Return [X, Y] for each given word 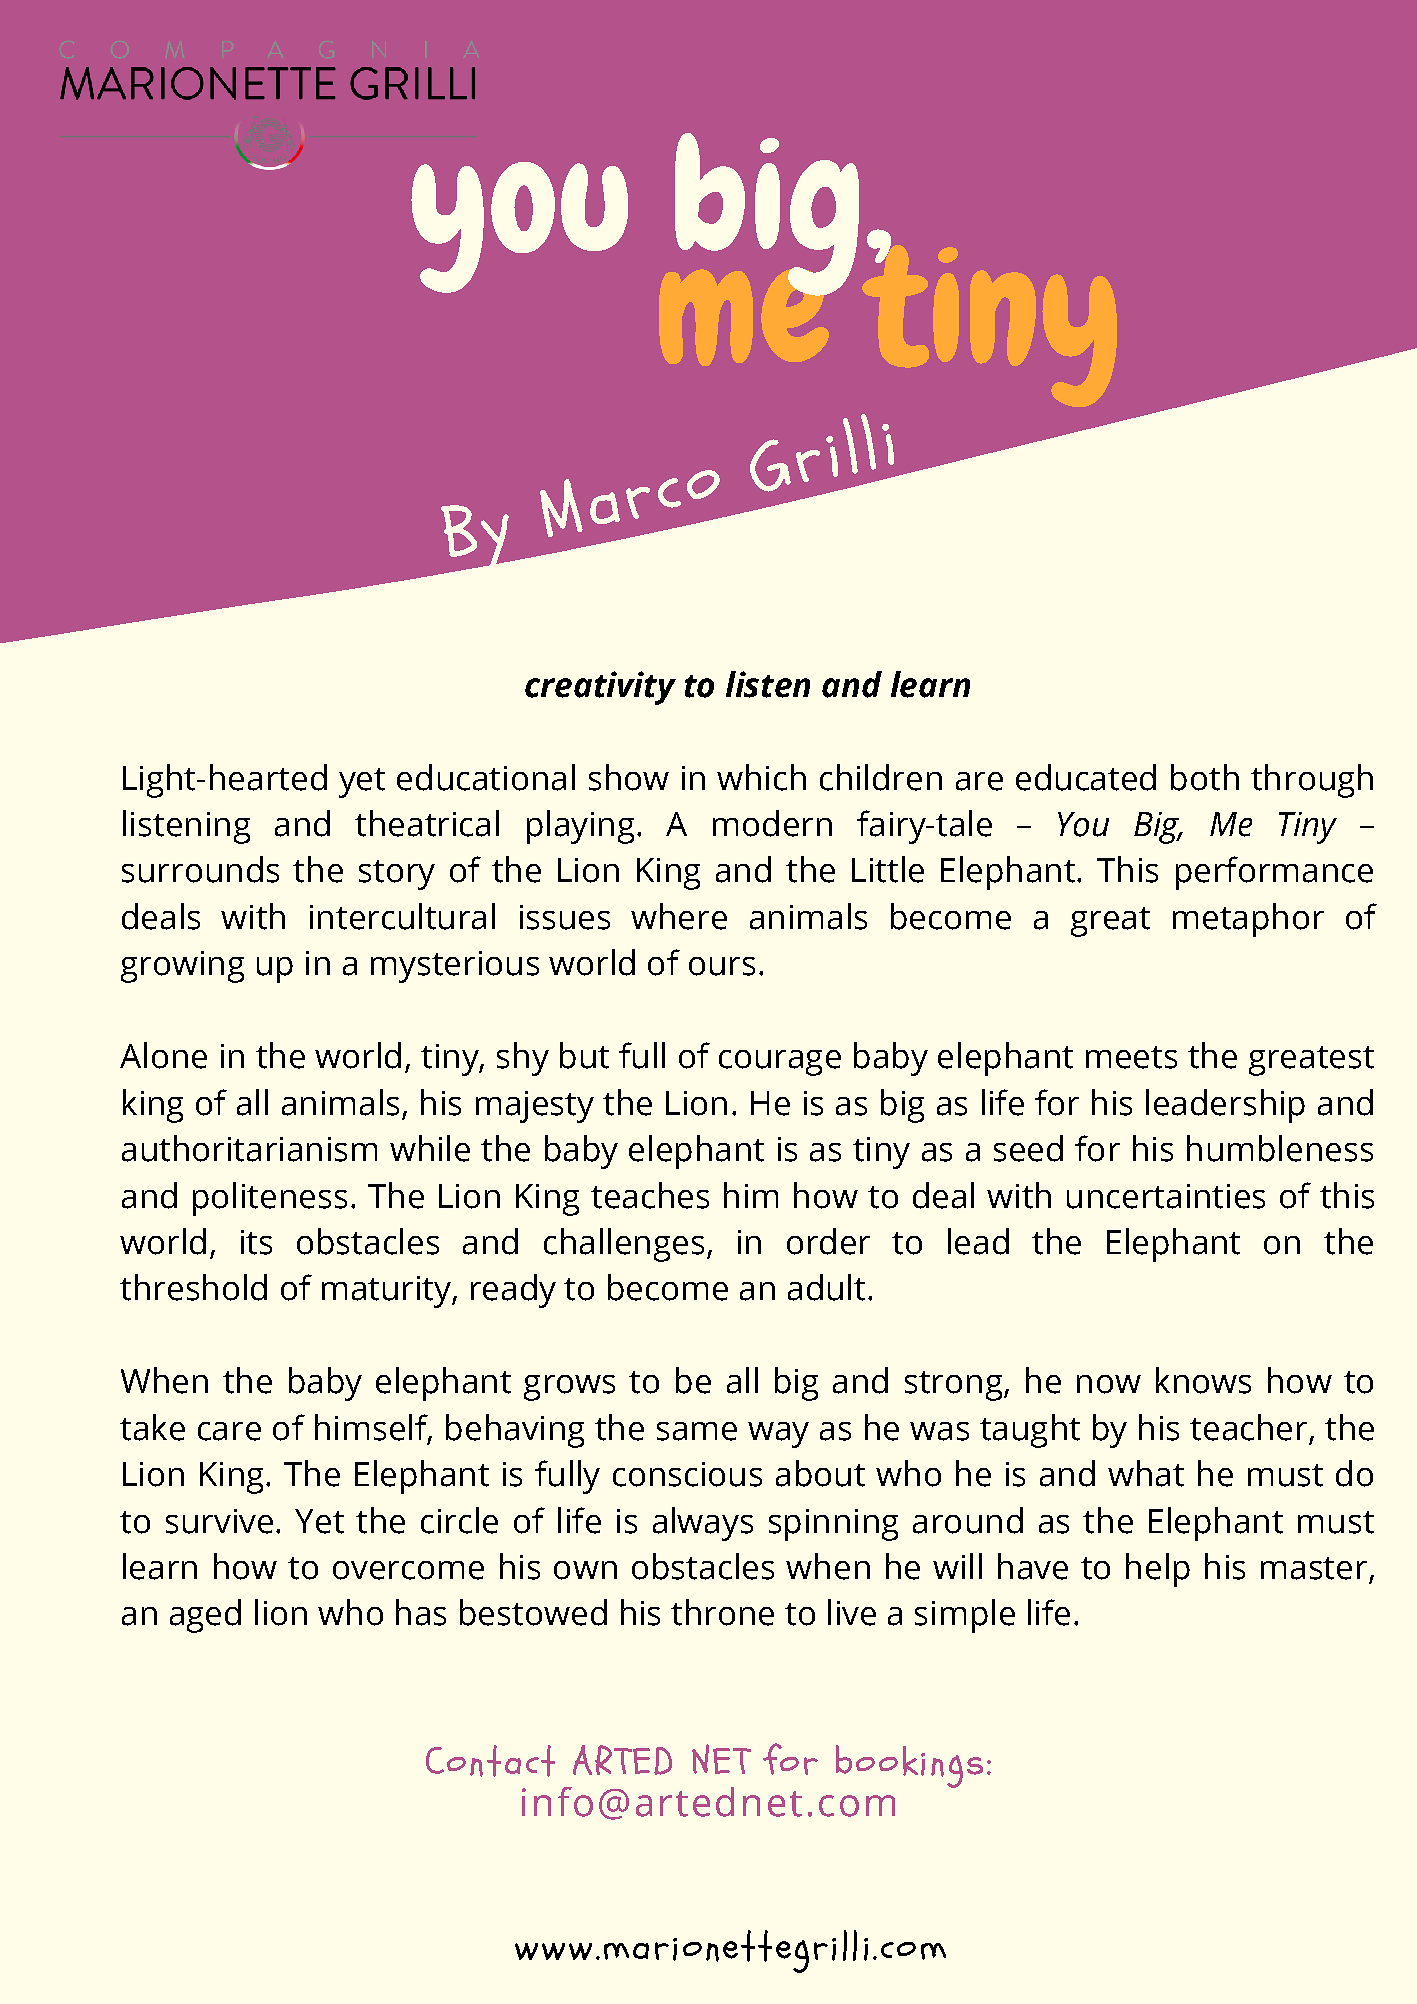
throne [722, 1612]
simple [965, 1616]
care [229, 1431]
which [761, 777]
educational [486, 777]
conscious [687, 1474]
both [1205, 777]
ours [722, 966]
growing [182, 967]
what [1146, 1473]
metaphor [1248, 920]
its [256, 1242]
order [828, 1241]
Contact [490, 1761]
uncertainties [1166, 1196]
